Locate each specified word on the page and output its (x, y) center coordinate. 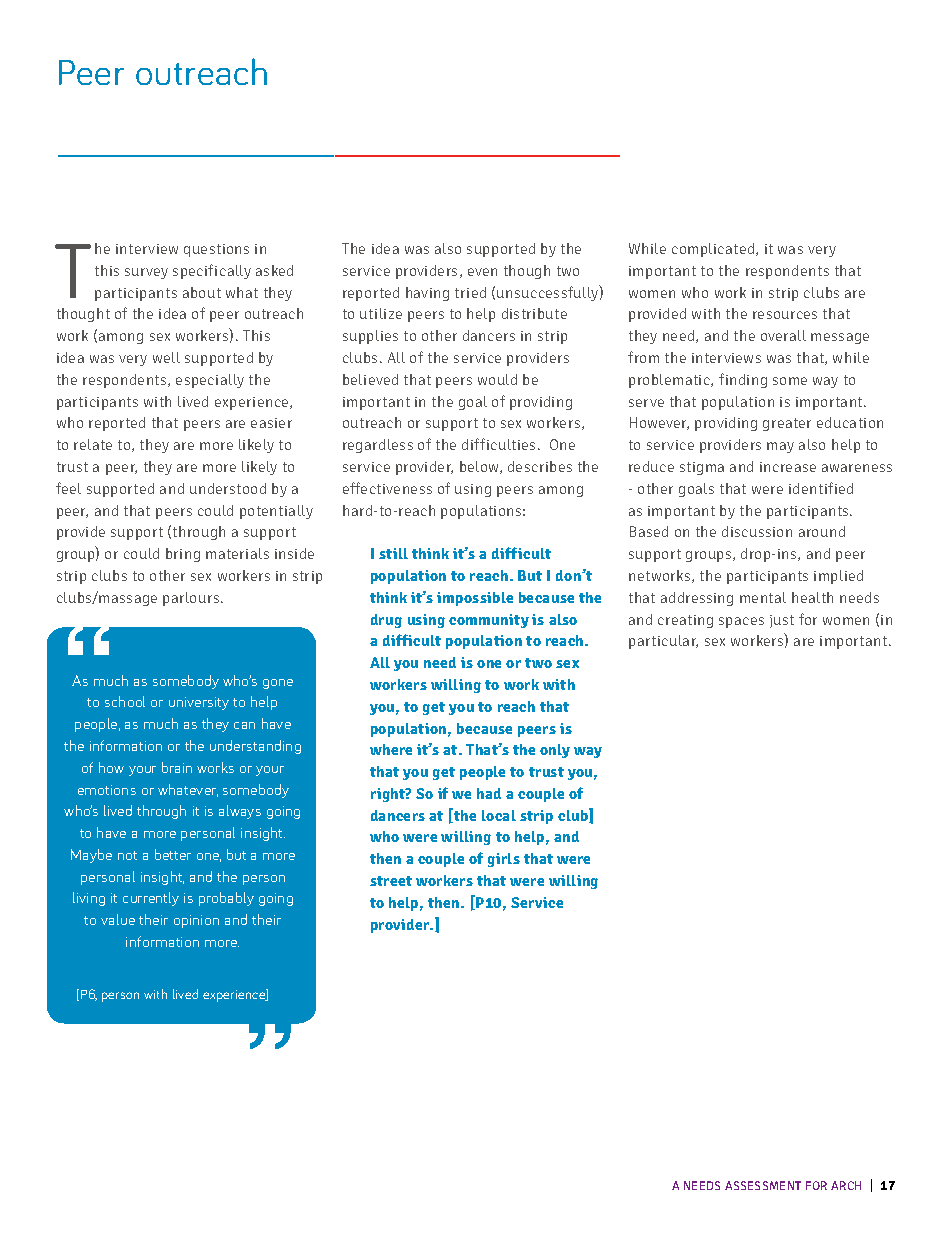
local (499, 815)
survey (146, 273)
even (482, 272)
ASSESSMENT (763, 1185)
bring (183, 555)
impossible (475, 599)
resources (785, 315)
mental (763, 597)
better (173, 854)
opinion (196, 921)
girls (504, 860)
